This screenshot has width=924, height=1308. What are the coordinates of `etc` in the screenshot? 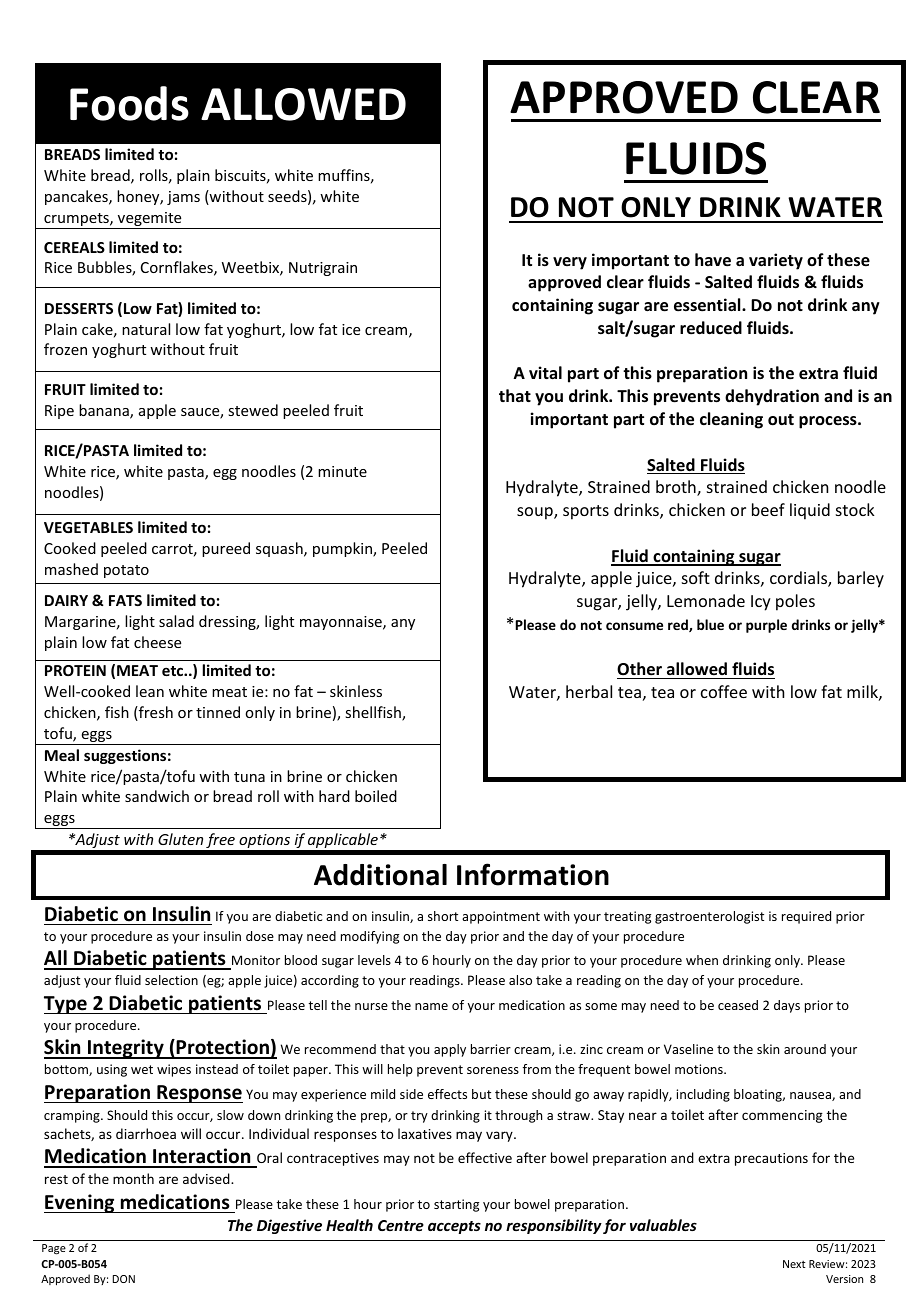 It's located at (173, 671).
